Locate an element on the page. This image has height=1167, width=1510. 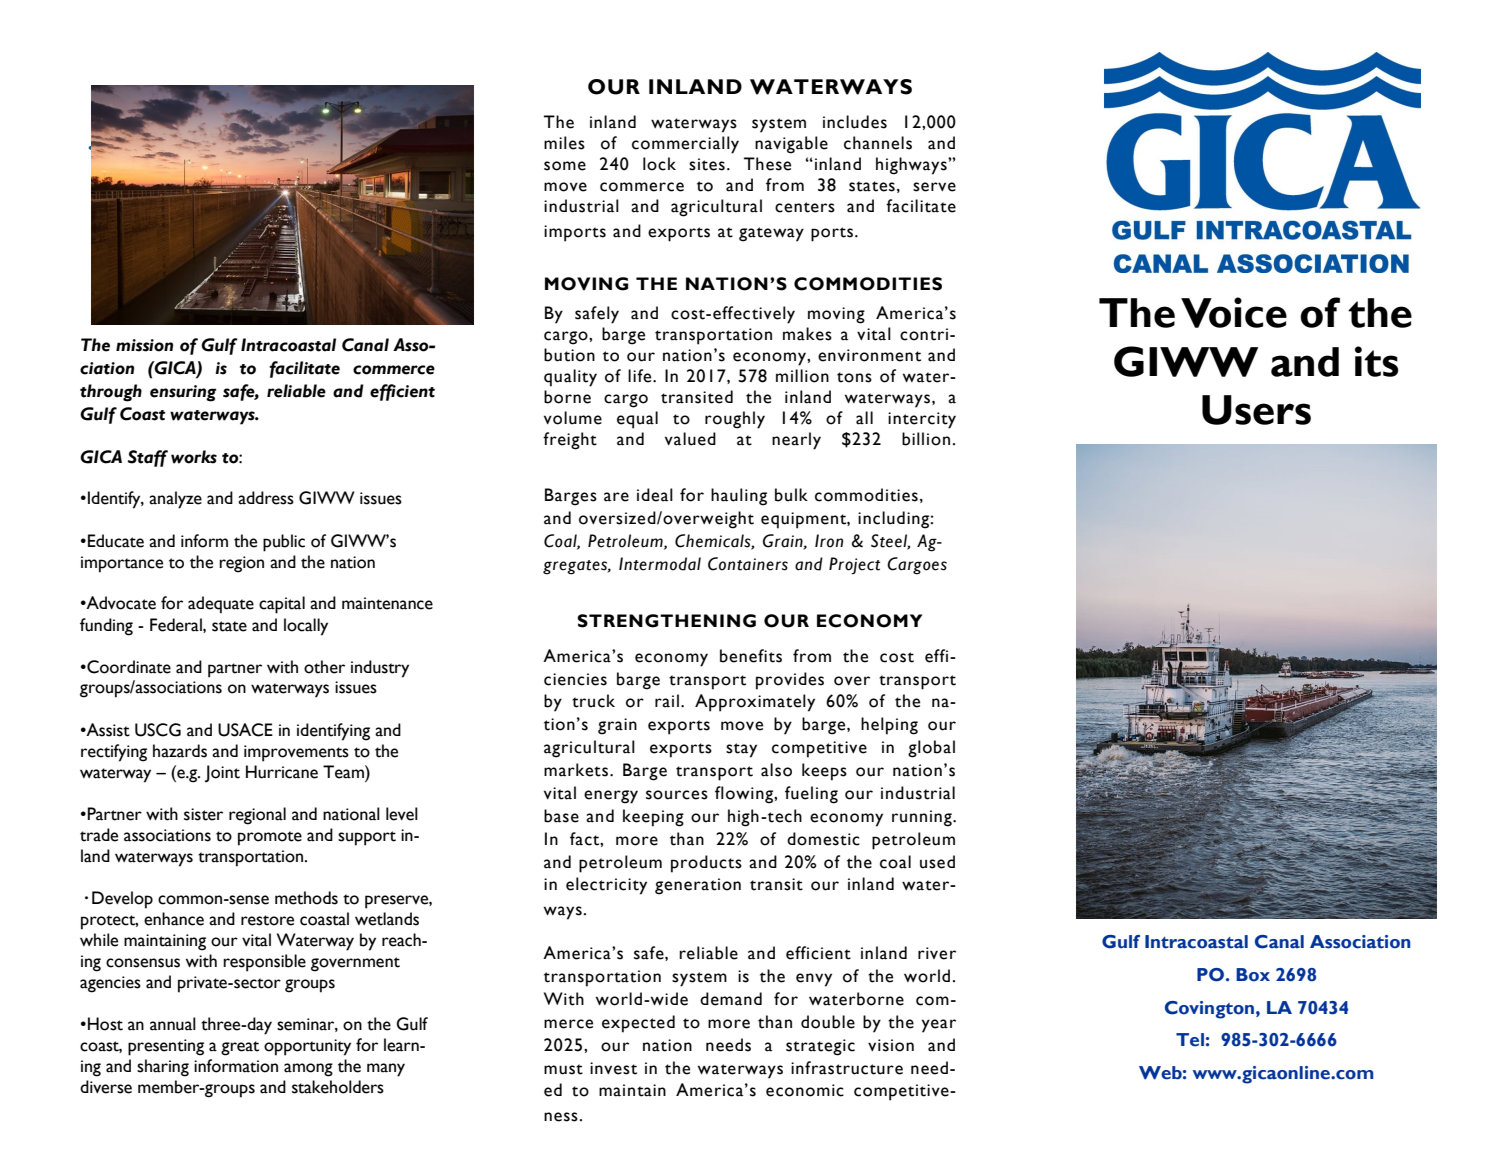
mission is located at coordinates (144, 345).
